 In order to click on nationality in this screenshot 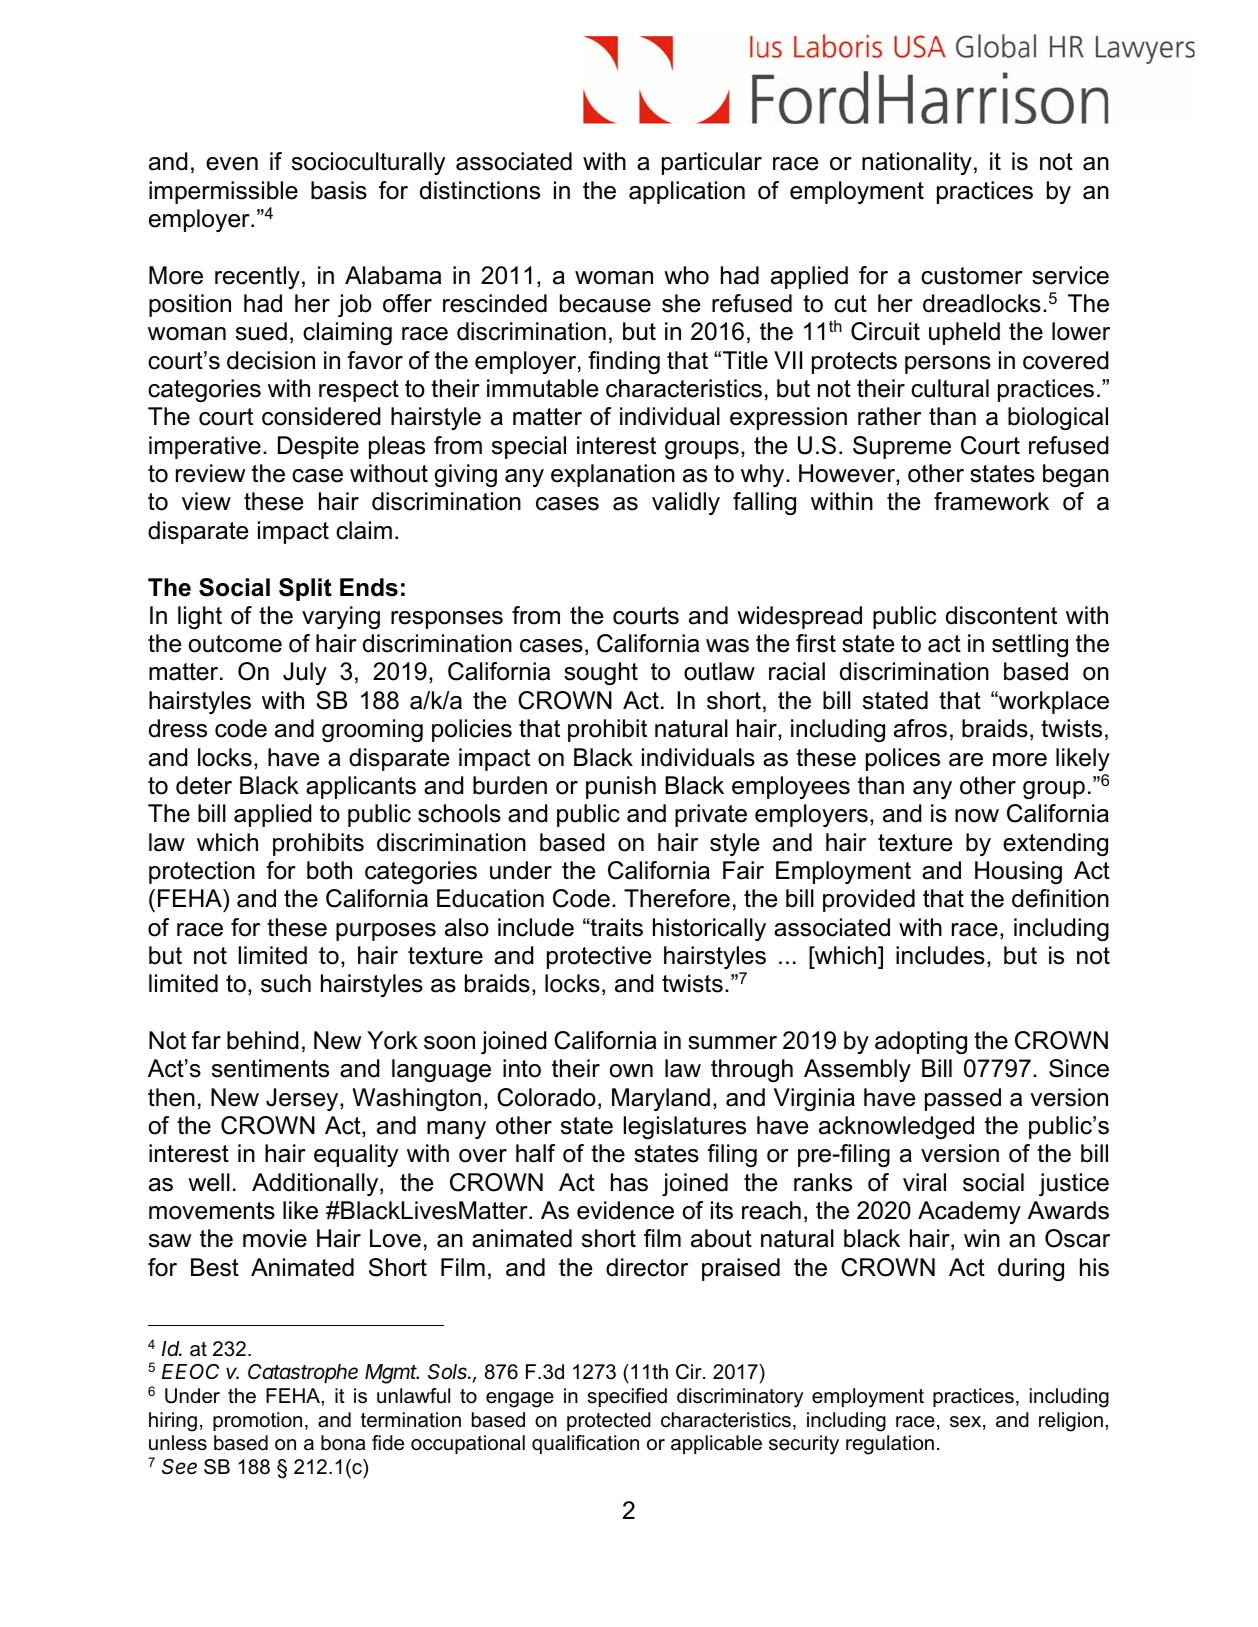, I will do `click(917, 163)`.
